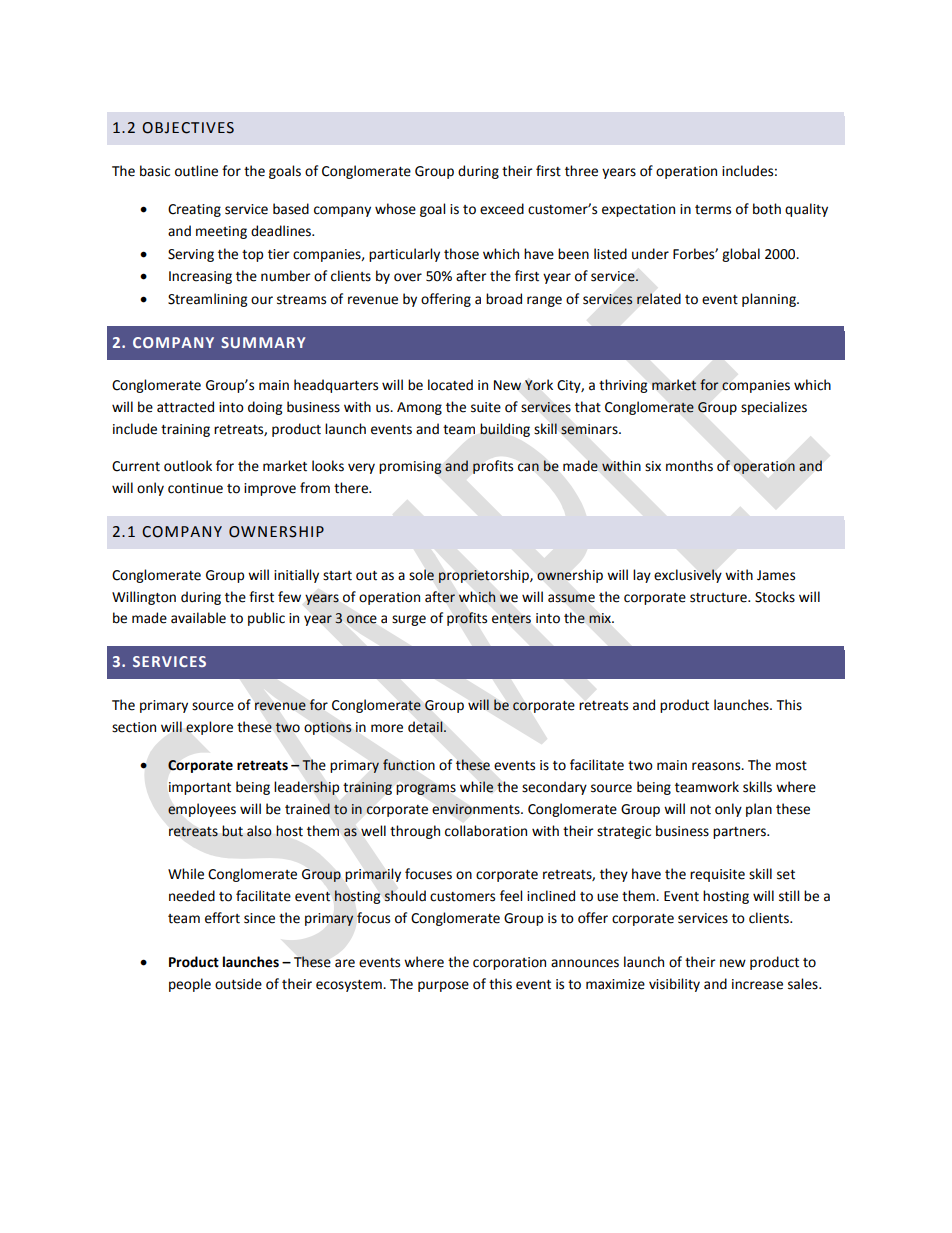  Describe the element at coordinates (774, 408) in the page. I see `specializes` at that location.
